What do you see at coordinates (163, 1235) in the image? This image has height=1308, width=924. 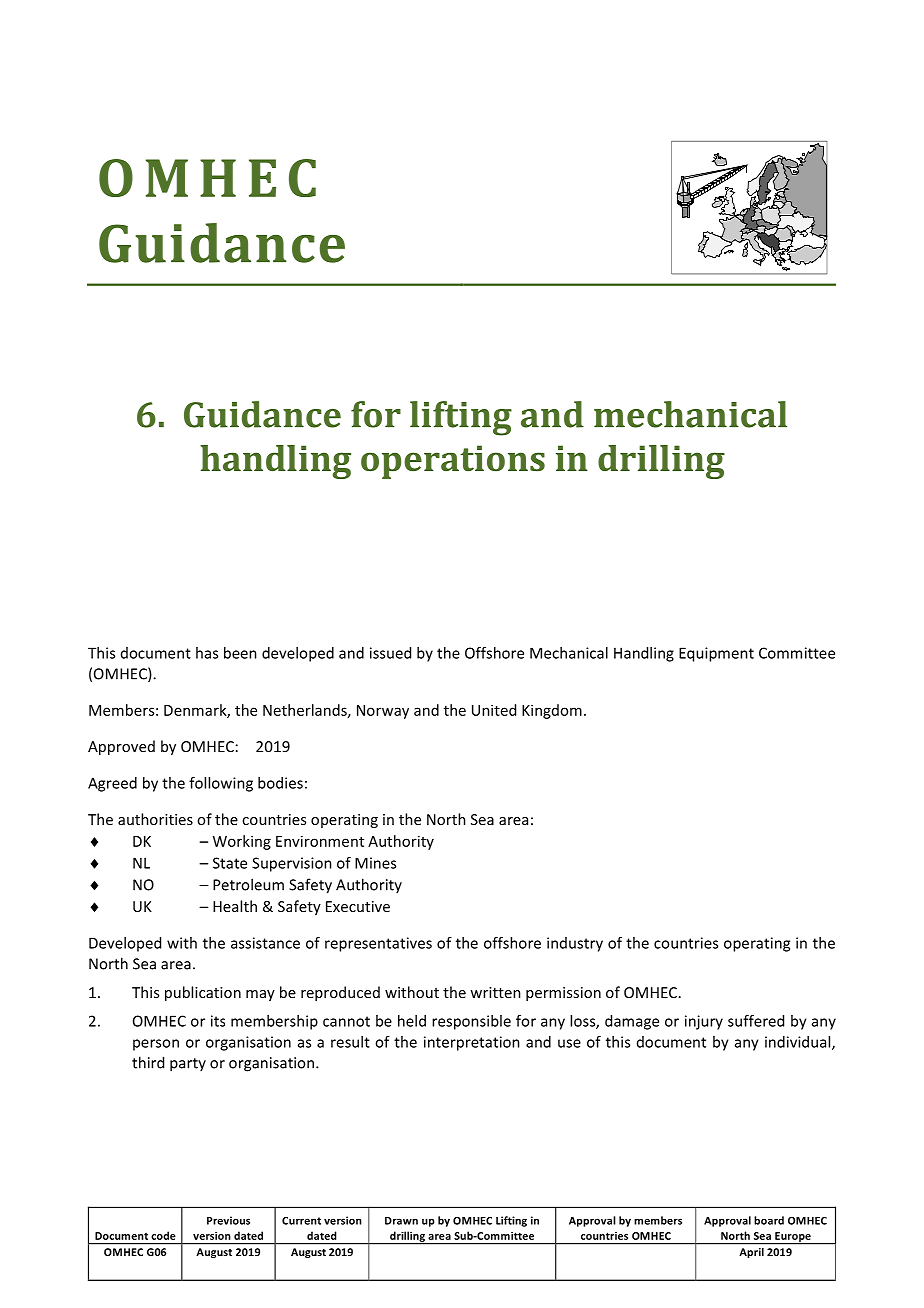 I see `code` at bounding box center [163, 1235].
